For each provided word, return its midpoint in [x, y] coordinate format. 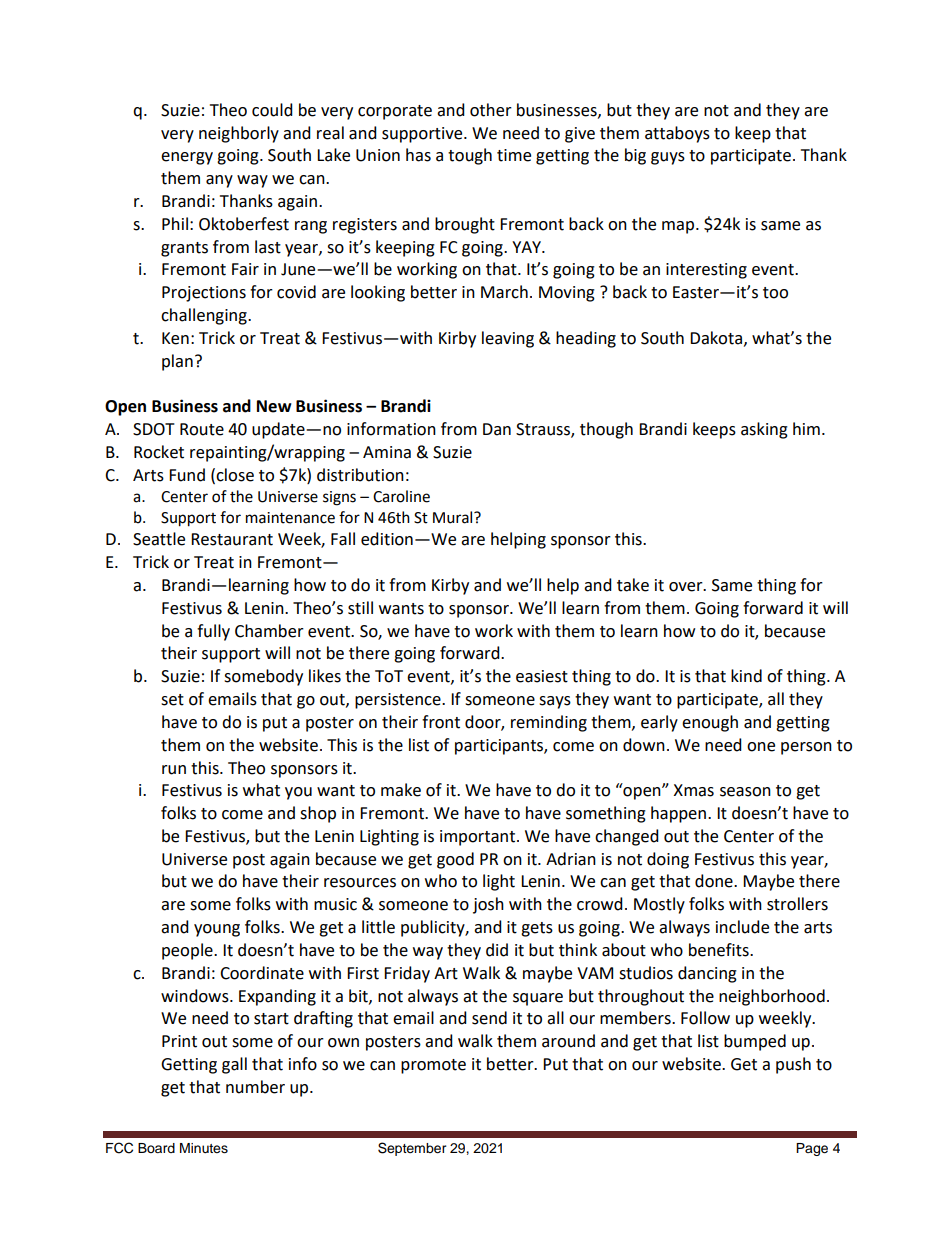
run [174, 770]
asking [764, 430]
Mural [454, 517]
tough [470, 156]
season [745, 792]
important [479, 838]
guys [668, 158]
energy [187, 158]
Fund [187, 475]
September [412, 1149]
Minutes [204, 1148]
